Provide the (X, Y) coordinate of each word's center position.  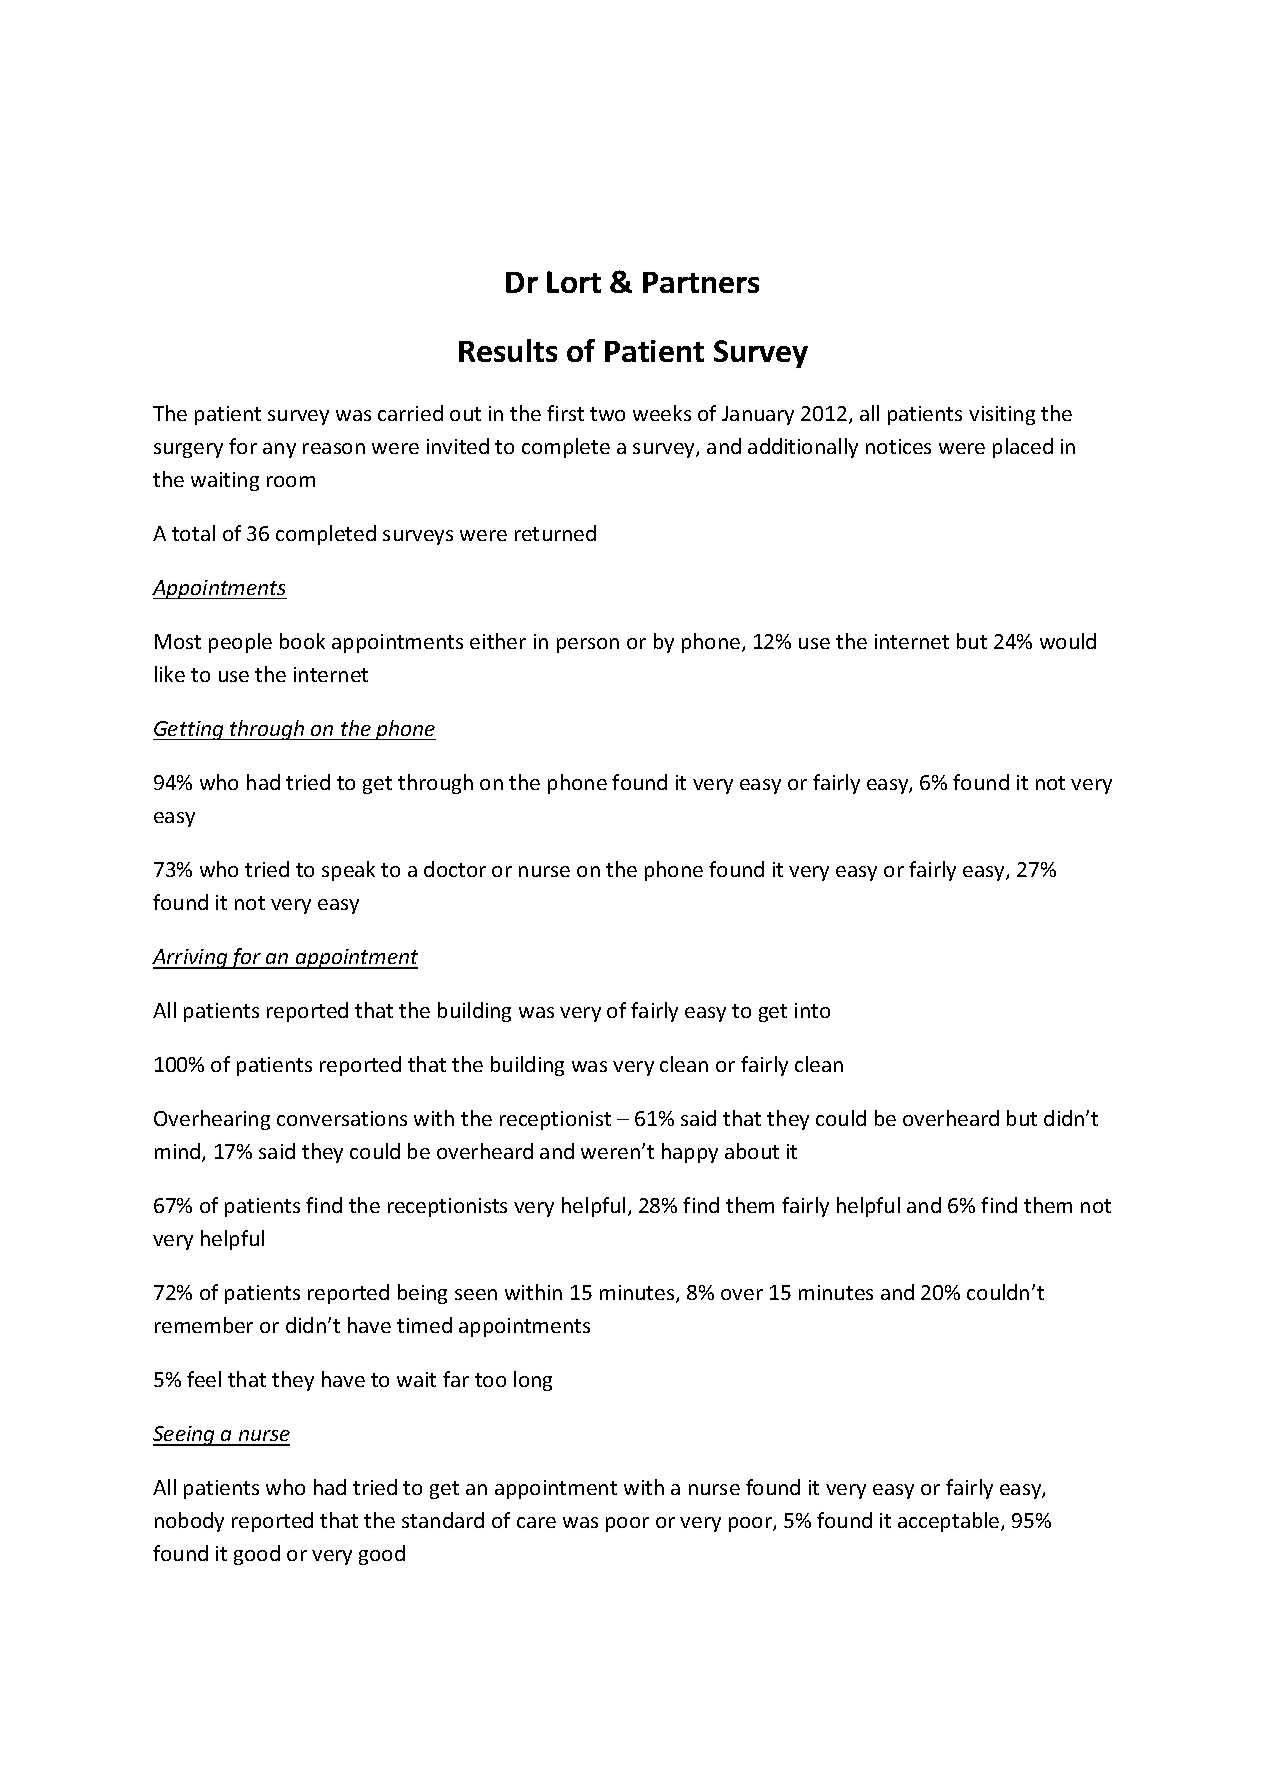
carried (410, 413)
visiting (1002, 415)
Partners (701, 282)
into (812, 1010)
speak (348, 871)
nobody (189, 1522)
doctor (455, 869)
